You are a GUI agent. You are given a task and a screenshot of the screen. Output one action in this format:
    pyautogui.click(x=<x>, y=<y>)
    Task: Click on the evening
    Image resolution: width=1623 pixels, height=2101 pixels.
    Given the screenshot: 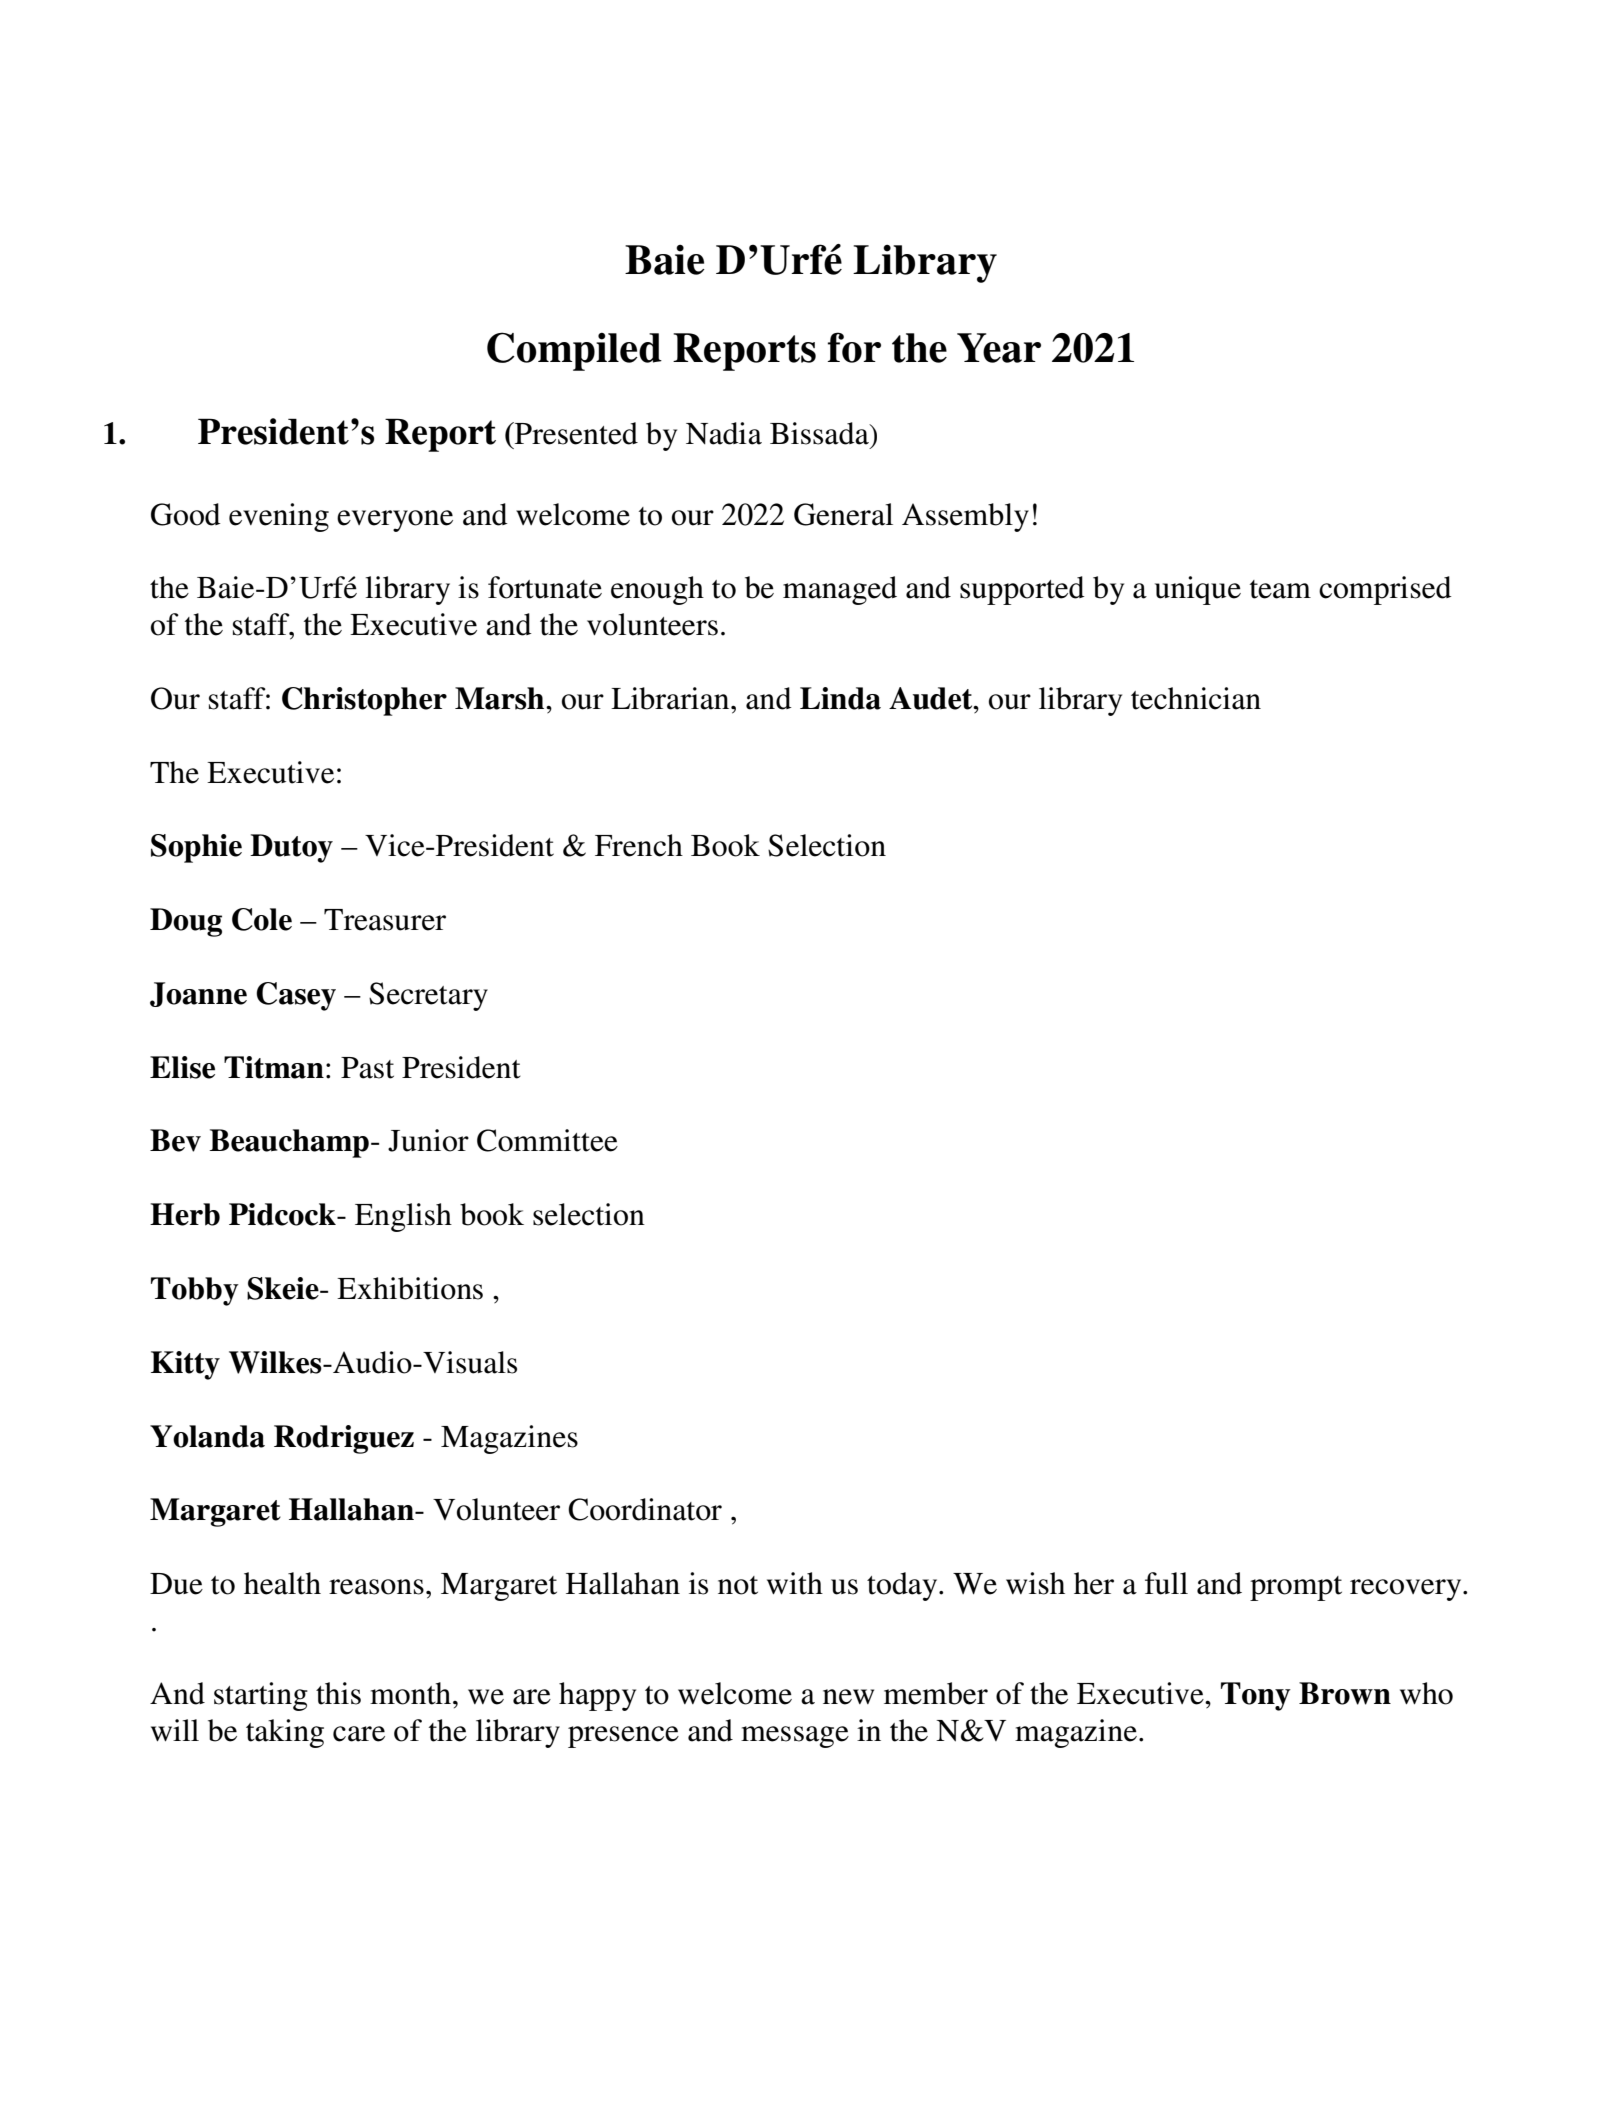 What is the action you would take?
    pyautogui.click(x=279, y=517)
